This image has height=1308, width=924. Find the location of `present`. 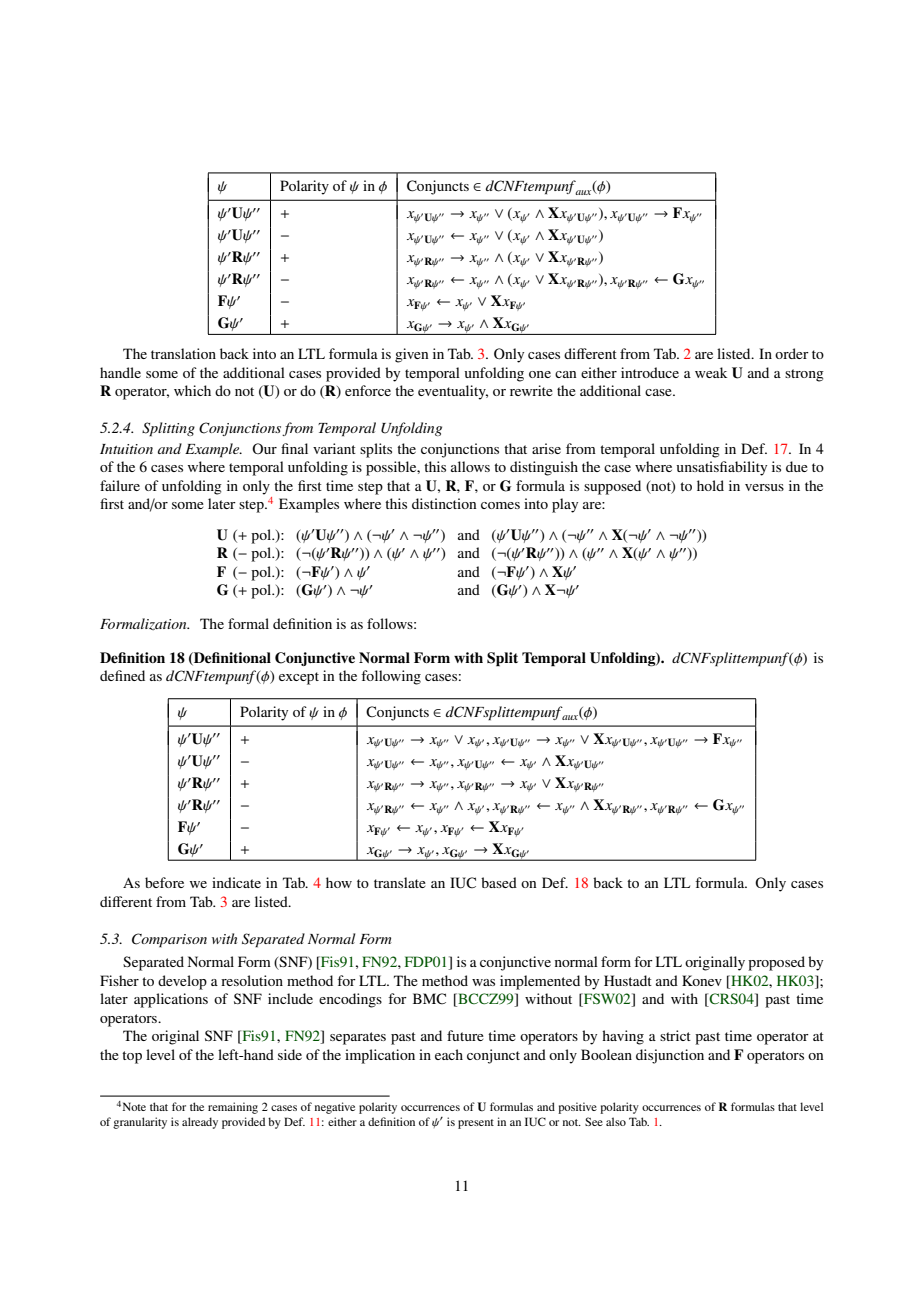

present is located at coordinates (476, 1124).
